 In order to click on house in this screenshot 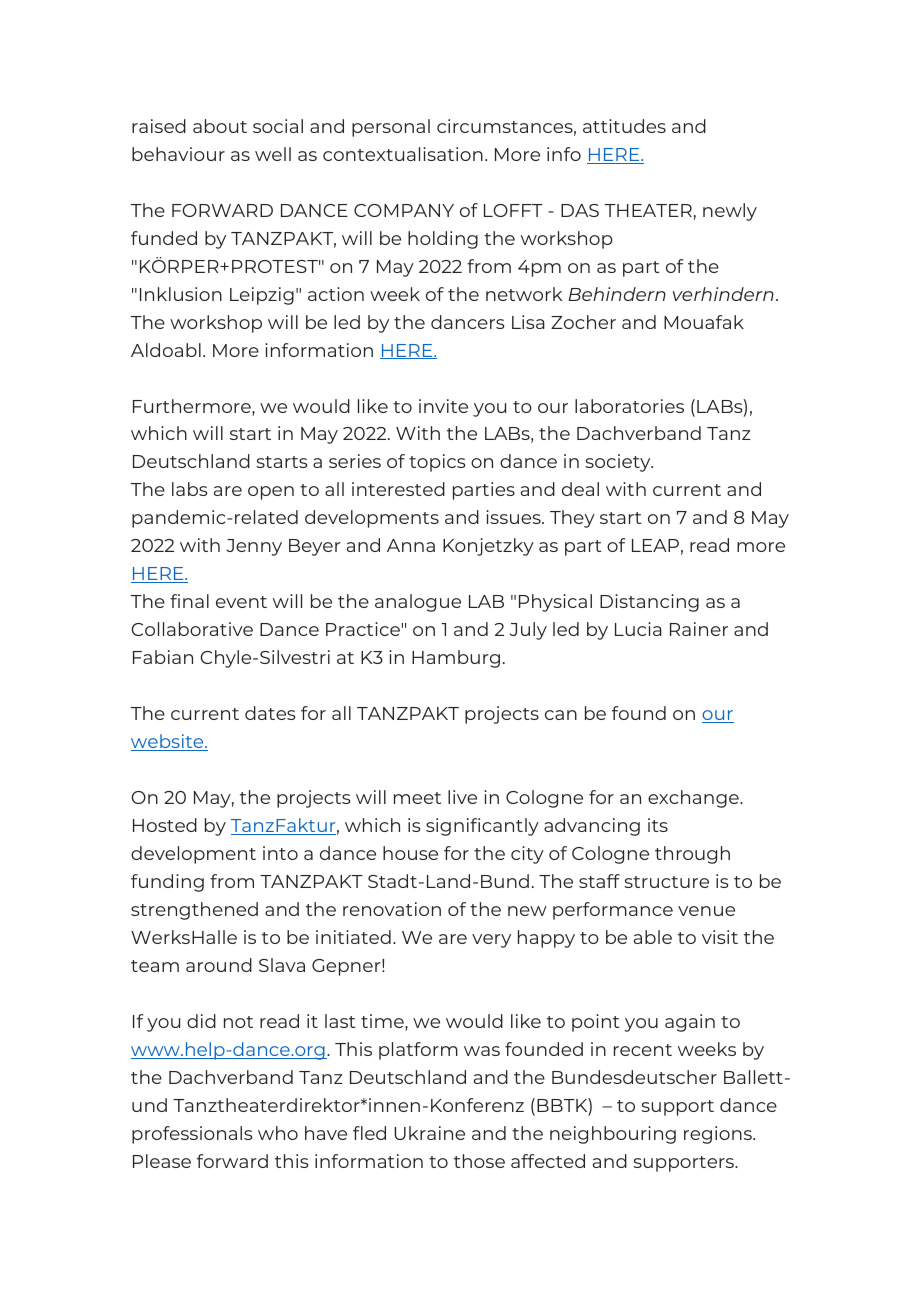, I will do `click(410, 853)`.
